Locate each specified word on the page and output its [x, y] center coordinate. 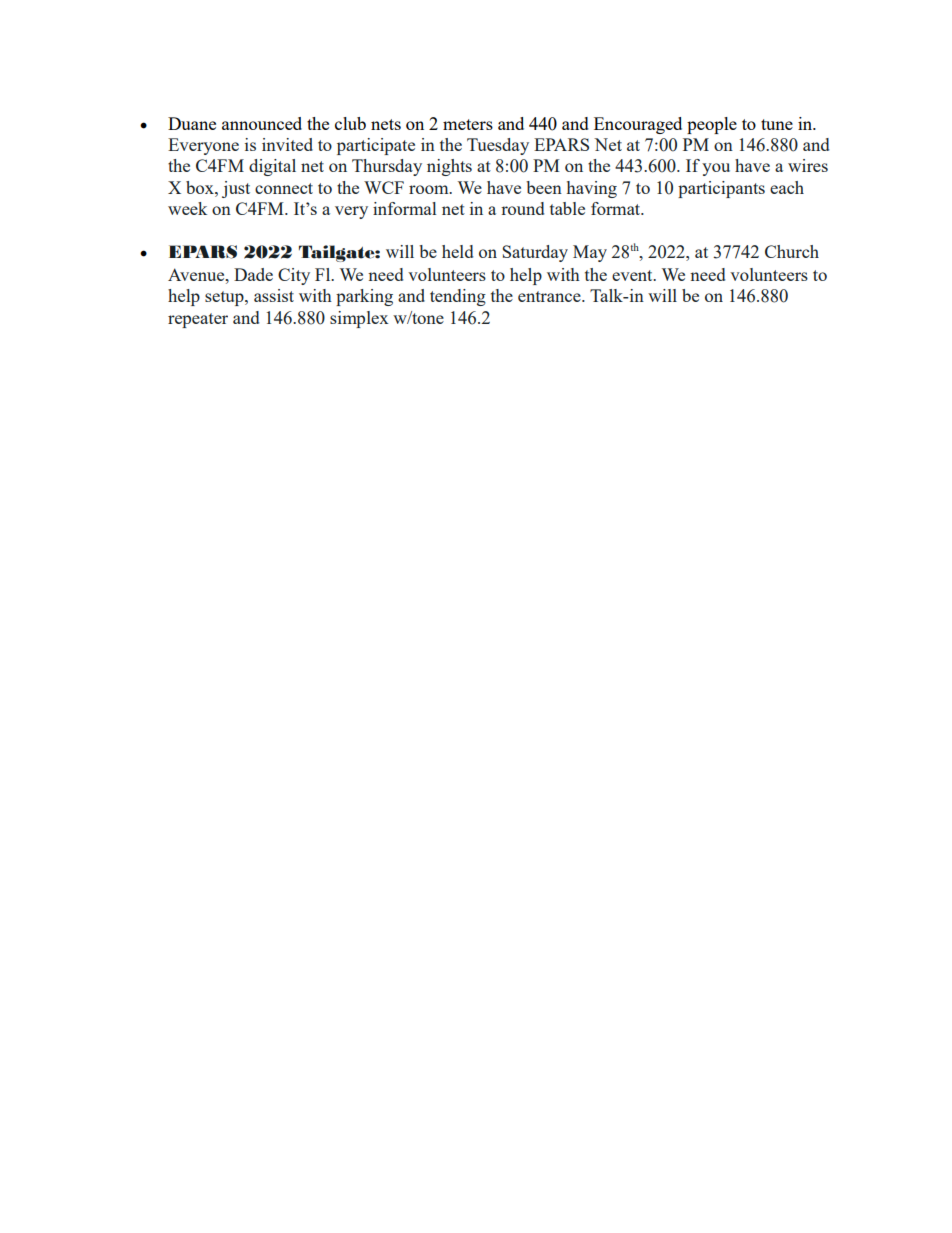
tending [458, 297]
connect [284, 188]
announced [262, 123]
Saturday [535, 253]
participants [721, 189]
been [544, 187]
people [712, 125]
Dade [253, 274]
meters [468, 124]
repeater [198, 320]
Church [792, 251]
